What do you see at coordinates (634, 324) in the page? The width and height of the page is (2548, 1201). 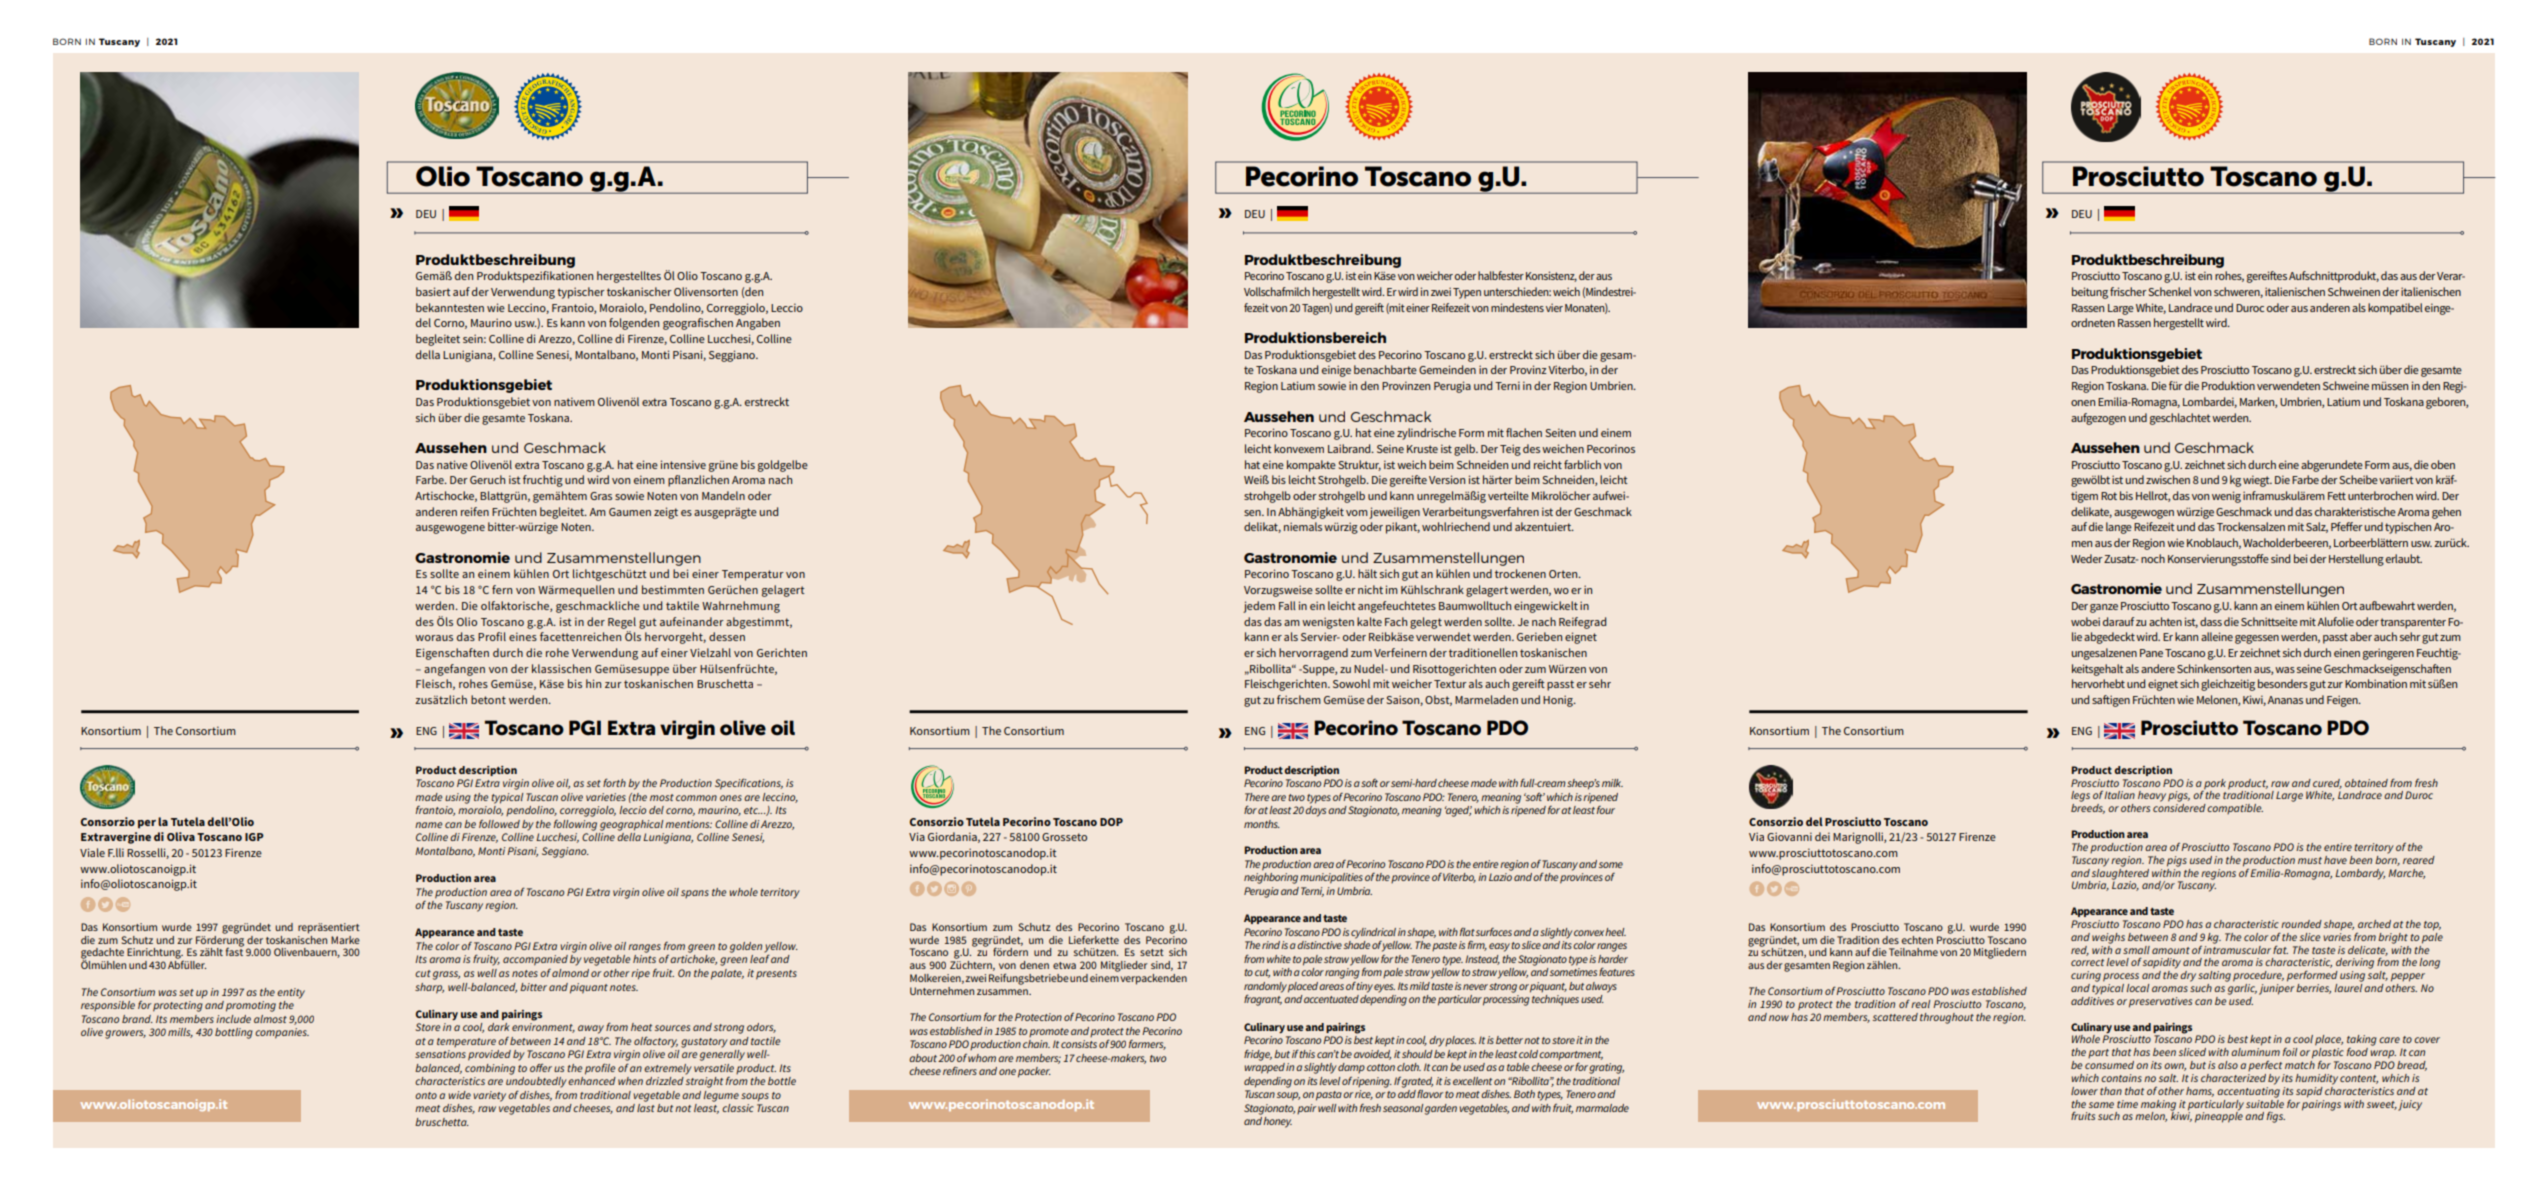 I see `folgenden` at bounding box center [634, 324].
